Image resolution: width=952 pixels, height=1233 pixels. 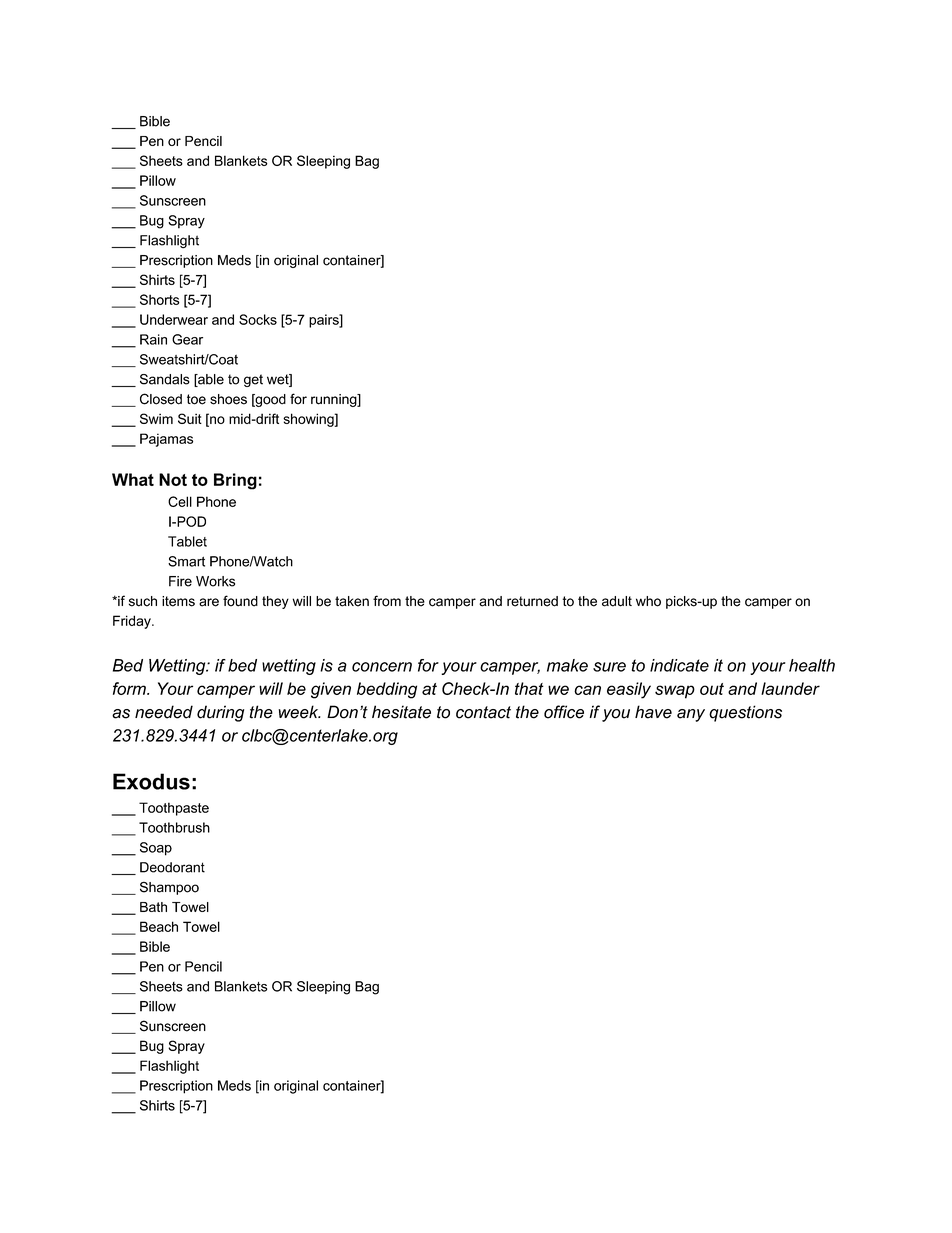 I want to click on shoes, so click(x=228, y=399).
